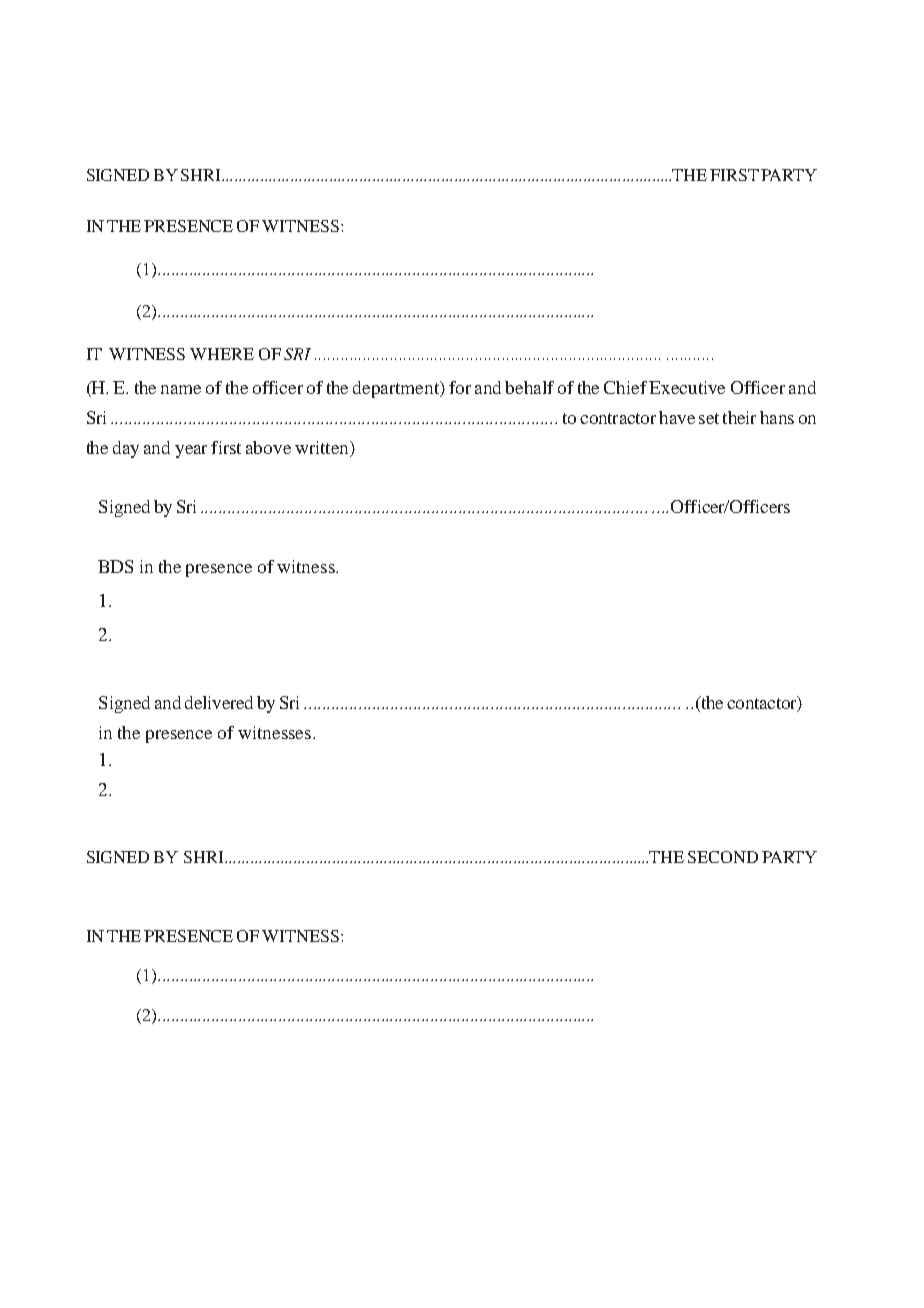  I want to click on name, so click(181, 389).
